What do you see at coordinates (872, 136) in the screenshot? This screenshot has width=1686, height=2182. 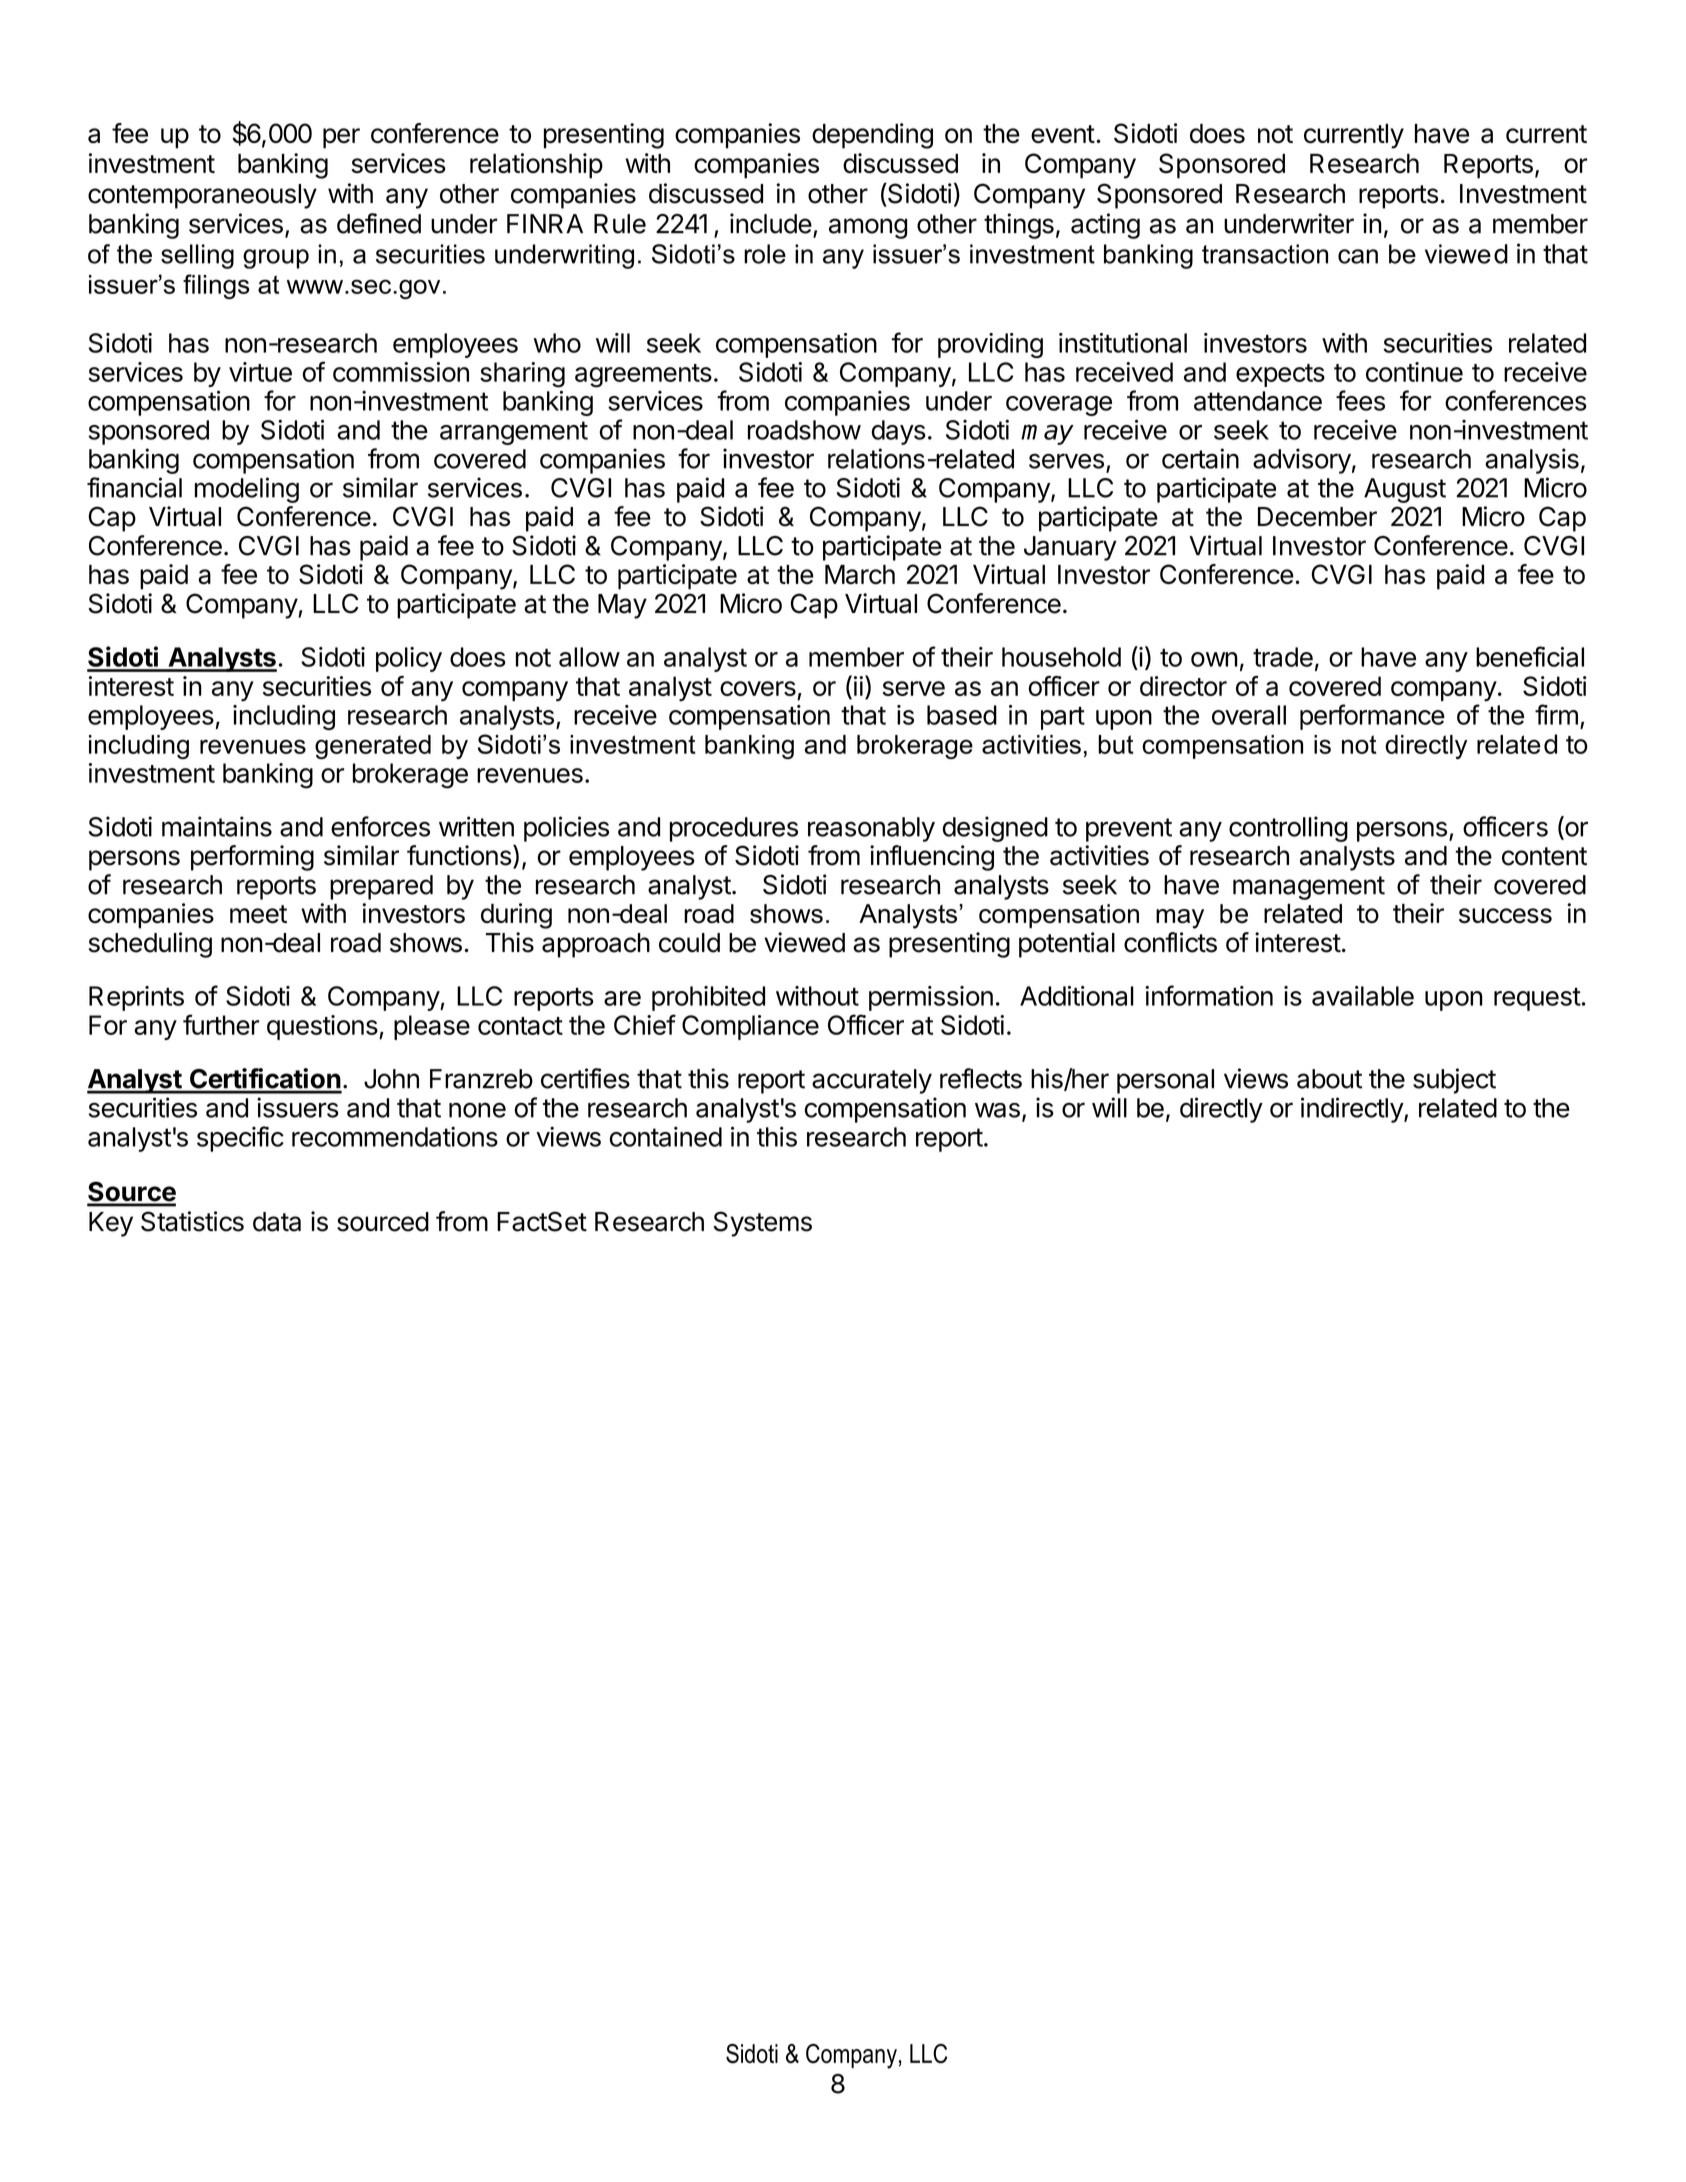 I see `depending` at bounding box center [872, 136].
